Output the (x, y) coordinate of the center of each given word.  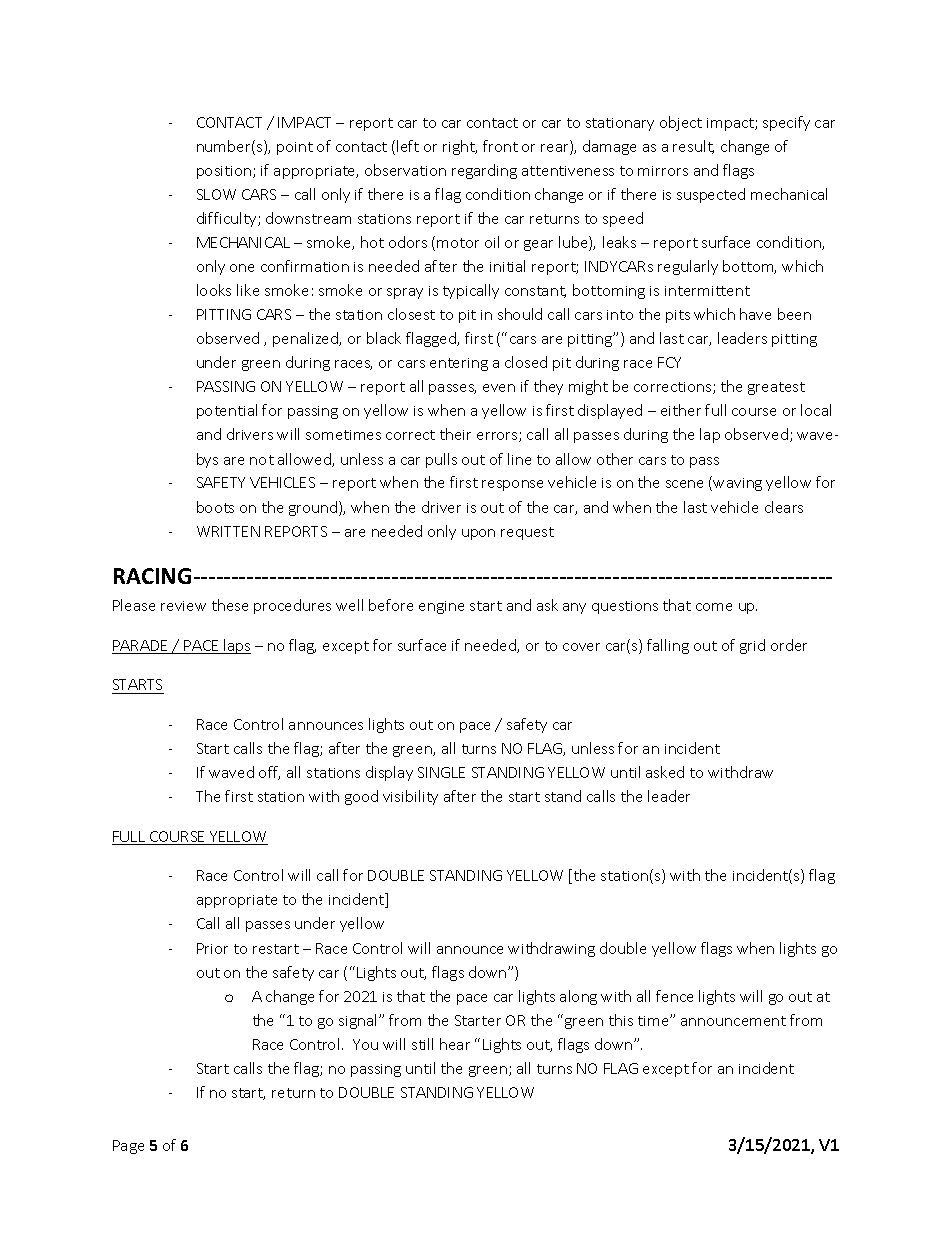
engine (441, 607)
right (460, 147)
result (693, 147)
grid (752, 646)
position (225, 172)
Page (128, 1147)
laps (236, 646)
